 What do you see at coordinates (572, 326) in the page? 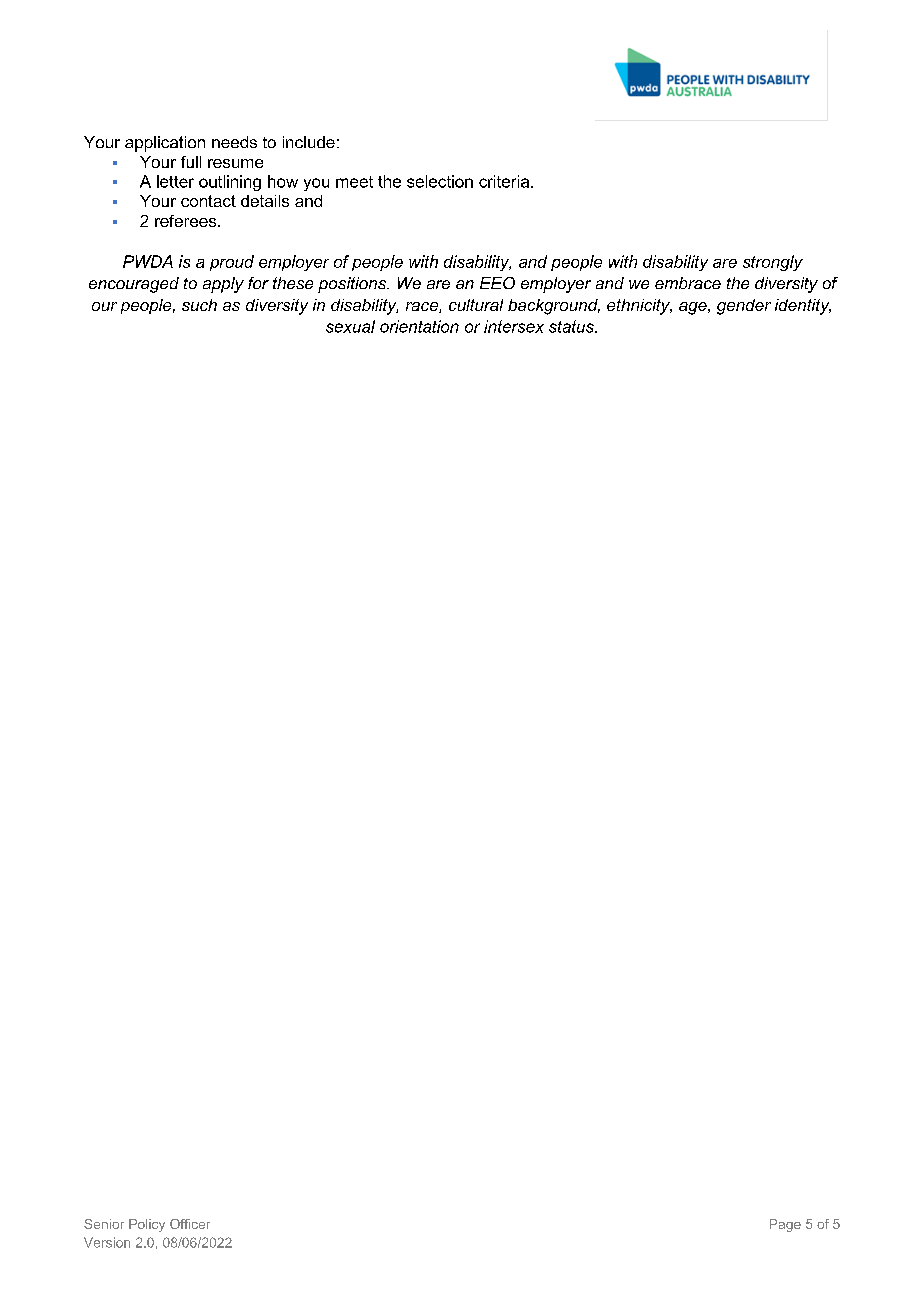
I see `status` at bounding box center [572, 326].
